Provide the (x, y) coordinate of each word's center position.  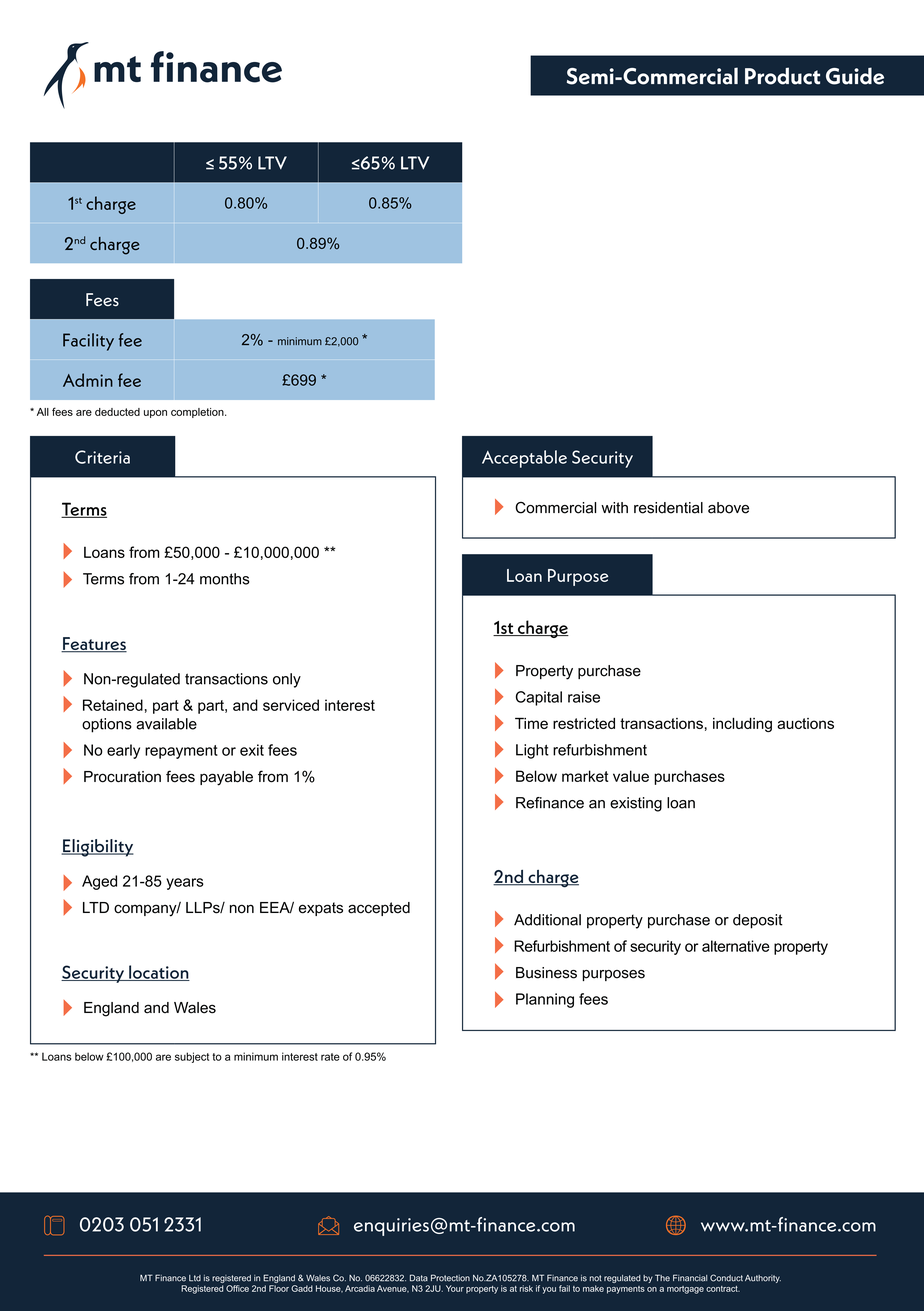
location (158, 973)
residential (668, 508)
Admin (88, 380)
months (225, 579)
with (614, 507)
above (728, 508)
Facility (88, 342)
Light (532, 751)
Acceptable (524, 459)
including (742, 725)
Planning (545, 1000)
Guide (855, 76)
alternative (736, 946)
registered (231, 1279)
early (123, 751)
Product (782, 76)
